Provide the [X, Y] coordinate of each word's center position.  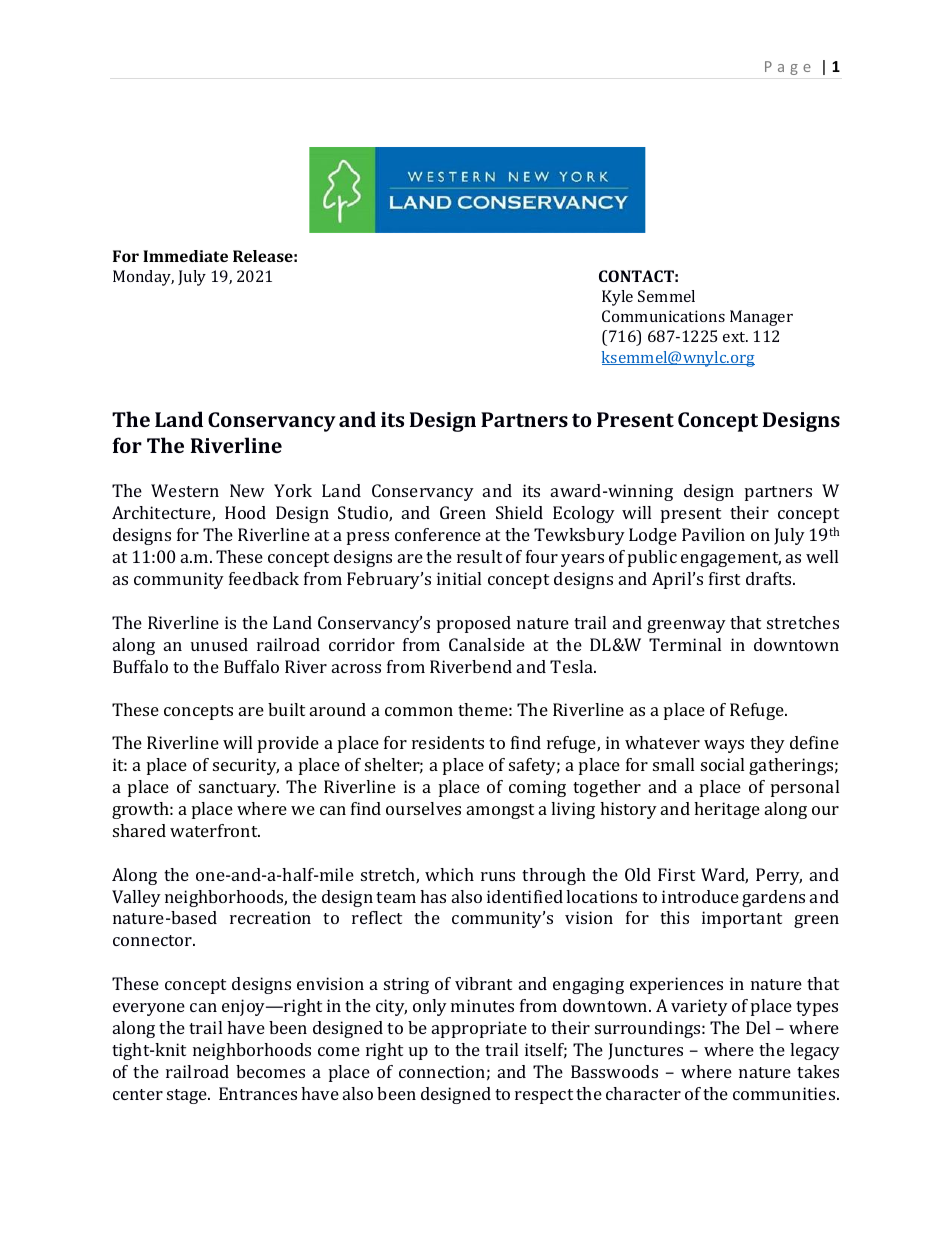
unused [219, 644]
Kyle [617, 298]
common [419, 711]
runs [498, 876]
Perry [779, 876]
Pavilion [713, 534]
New [247, 490]
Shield [519, 512]
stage [188, 1096]
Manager [761, 318]
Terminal [685, 644]
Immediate [185, 256]
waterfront [215, 830]
